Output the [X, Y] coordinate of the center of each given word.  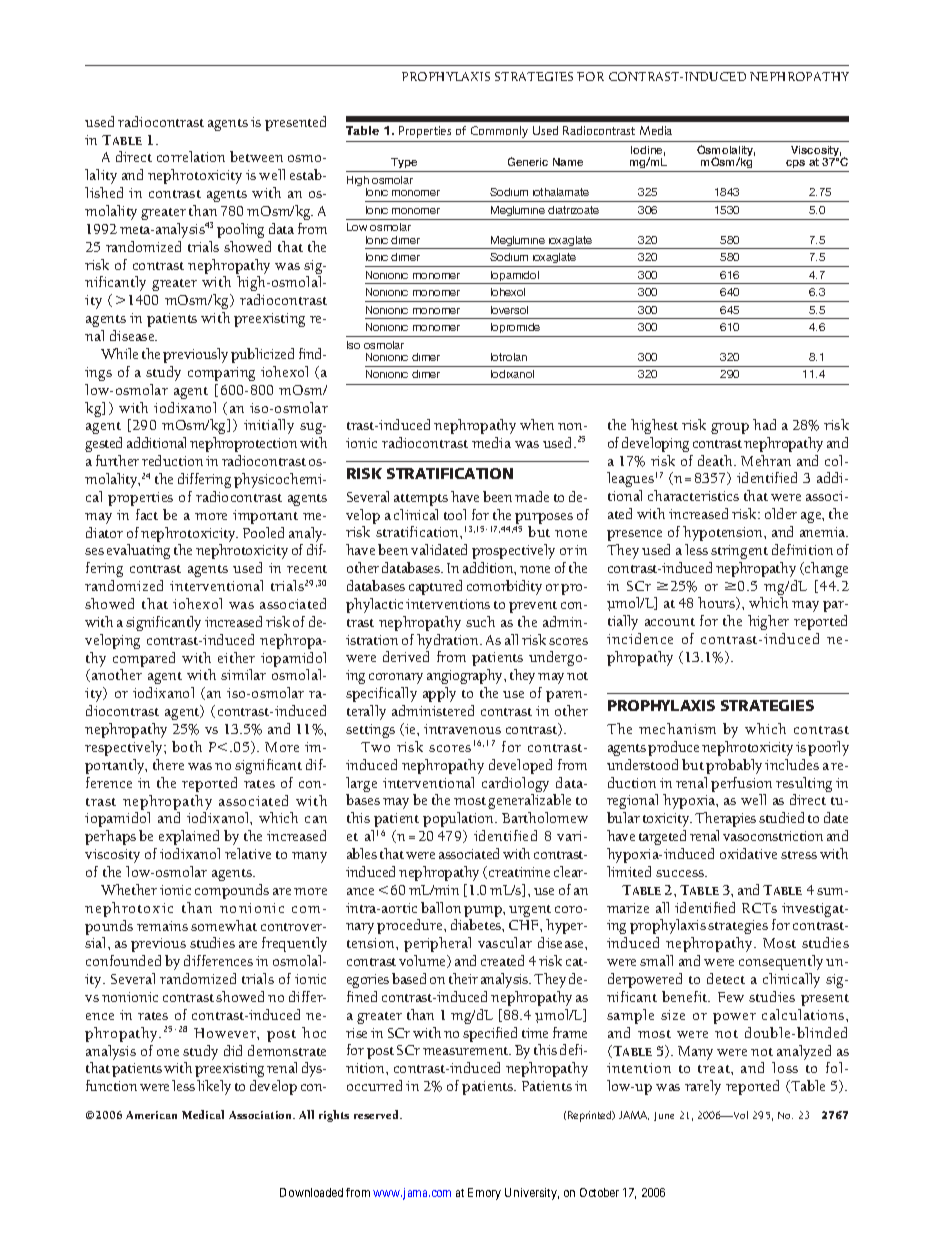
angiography [466, 676]
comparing [221, 374]
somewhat [224, 925]
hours [718, 603]
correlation [191, 156]
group [730, 428]
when [537, 424]
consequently [781, 962]
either [236, 657]
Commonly [499, 132]
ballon [441, 907]
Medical [203, 1114]
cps [796, 166]
